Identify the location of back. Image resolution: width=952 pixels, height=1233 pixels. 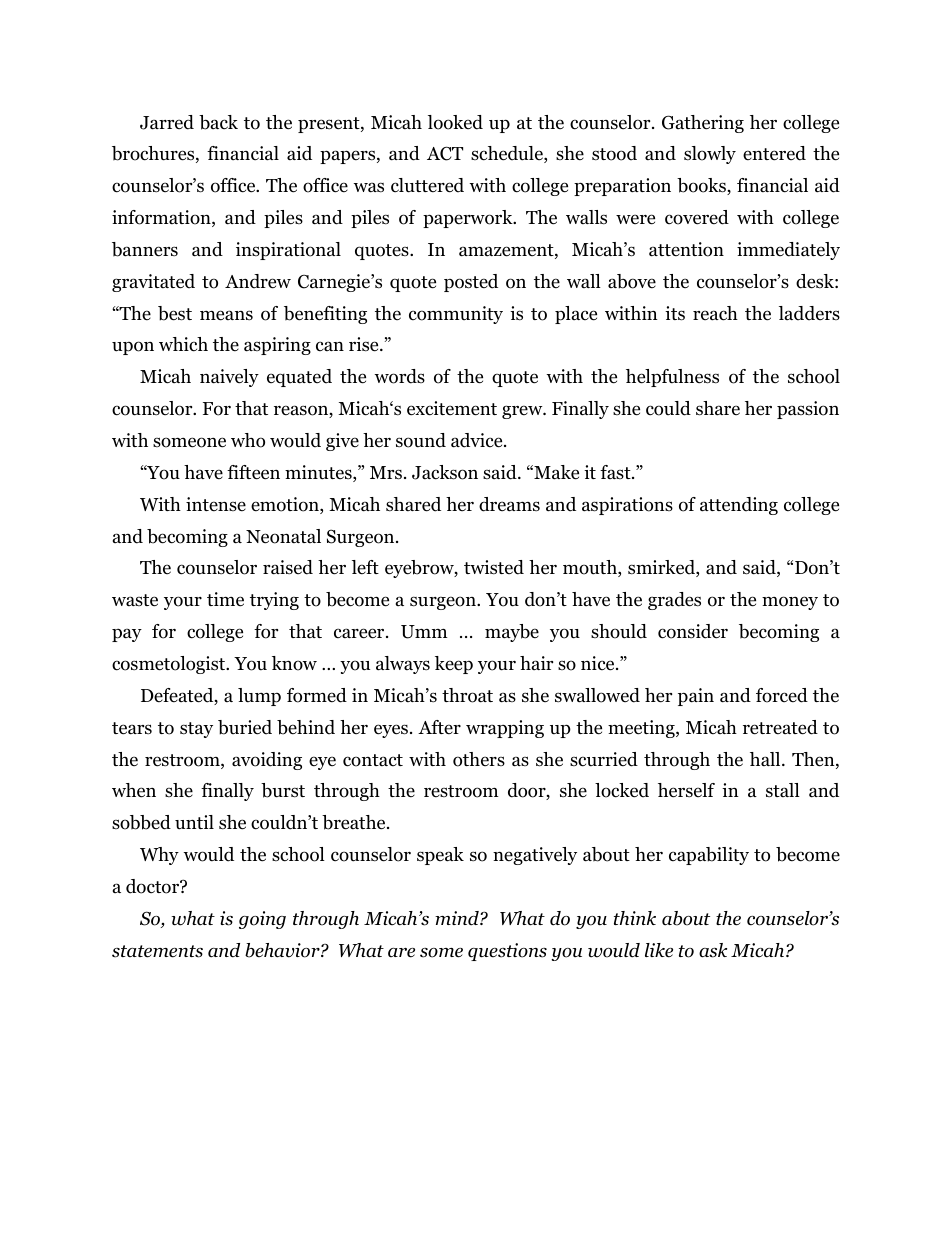
(218, 122).
